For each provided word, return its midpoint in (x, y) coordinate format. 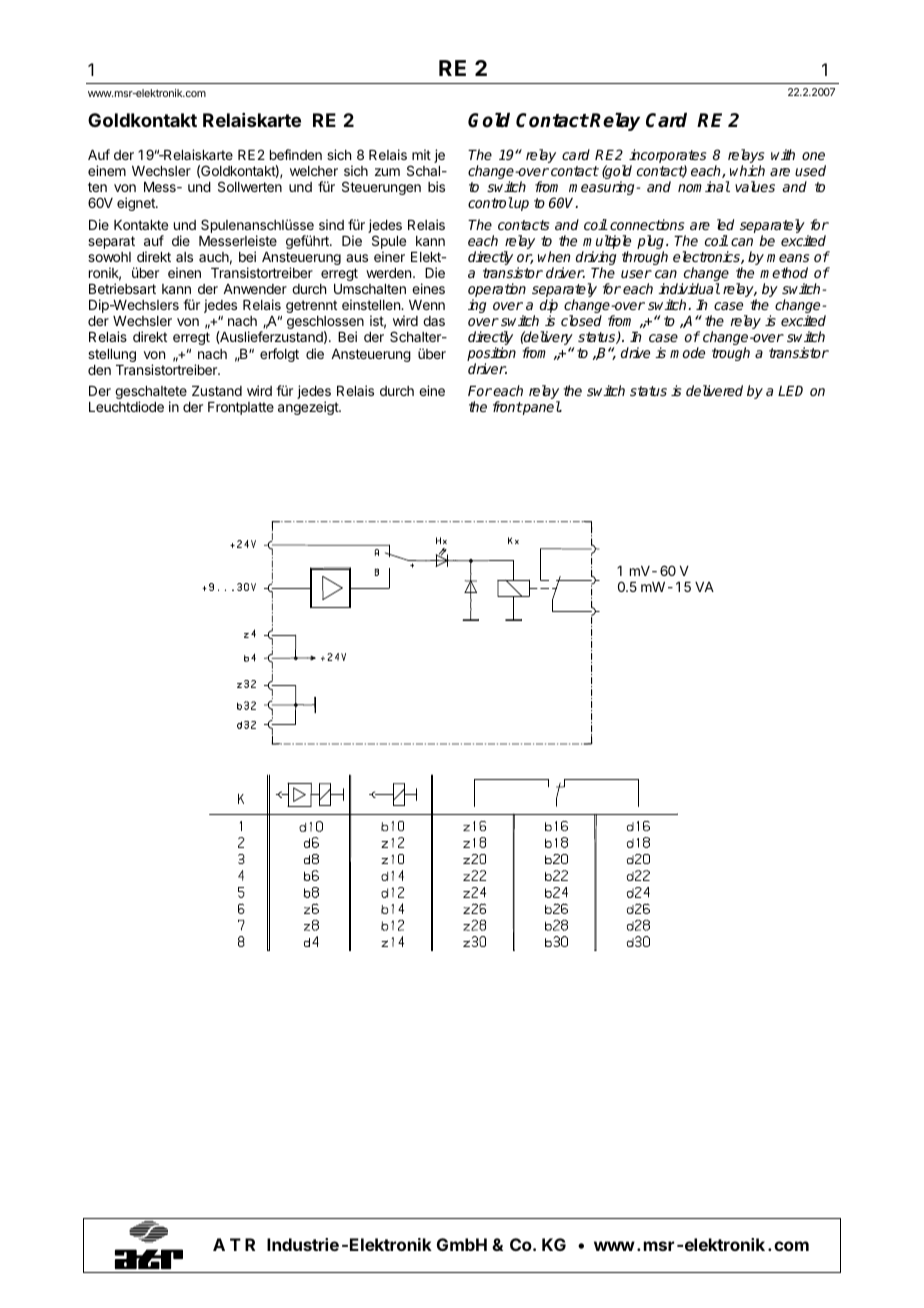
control (490, 202)
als (184, 257)
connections (647, 224)
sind (331, 224)
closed (581, 320)
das (434, 321)
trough (731, 354)
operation (497, 291)
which (747, 170)
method (784, 272)
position (491, 355)
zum (387, 172)
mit (421, 154)
